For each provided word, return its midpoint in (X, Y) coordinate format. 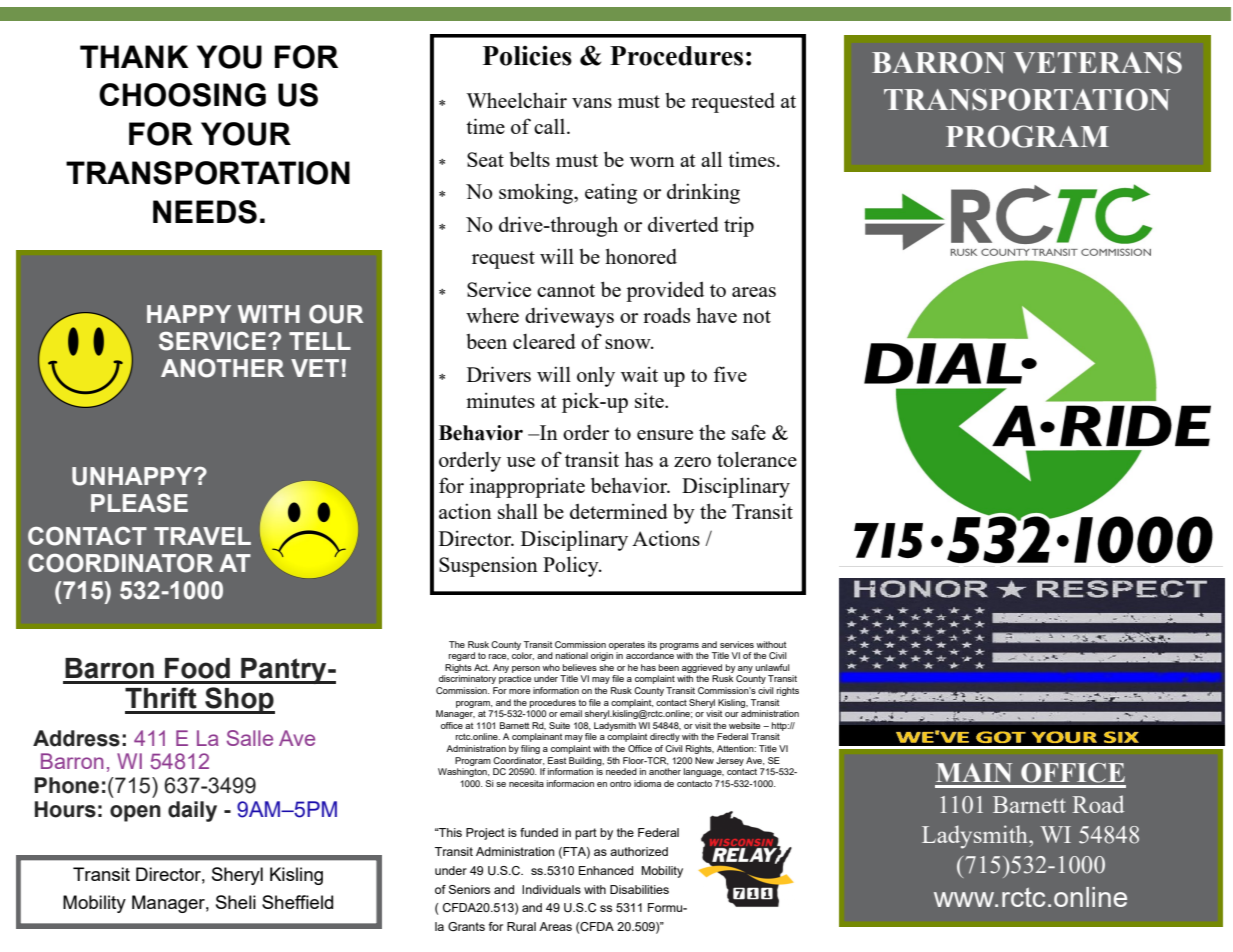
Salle (250, 738)
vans (592, 103)
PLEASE (139, 503)
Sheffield (297, 902)
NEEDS (205, 212)
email (571, 713)
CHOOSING (182, 95)
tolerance (757, 459)
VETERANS (1098, 62)
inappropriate (527, 487)
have (716, 315)
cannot (566, 290)
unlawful (772, 667)
